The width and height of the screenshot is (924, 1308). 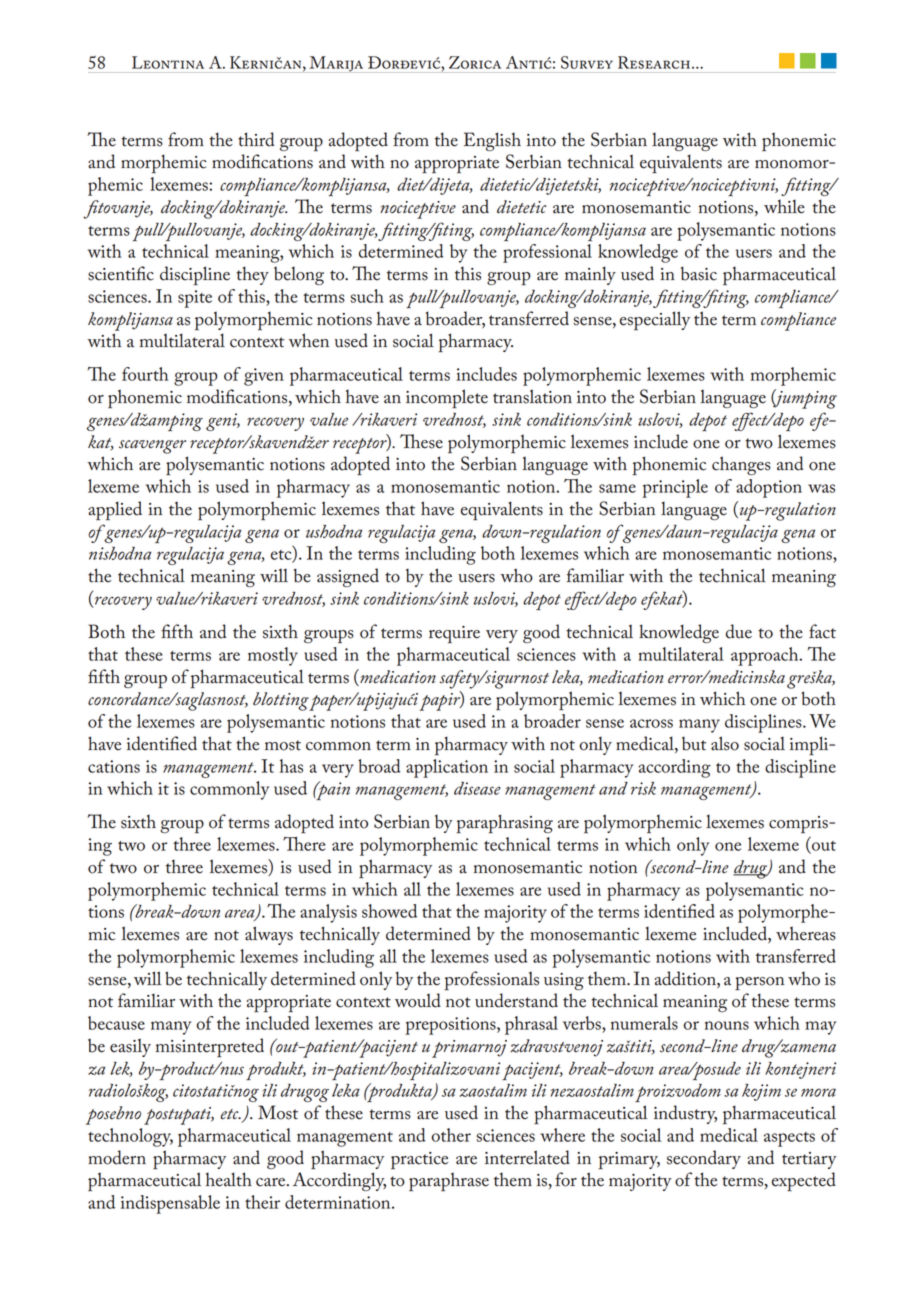 I want to click on English, so click(x=492, y=141).
